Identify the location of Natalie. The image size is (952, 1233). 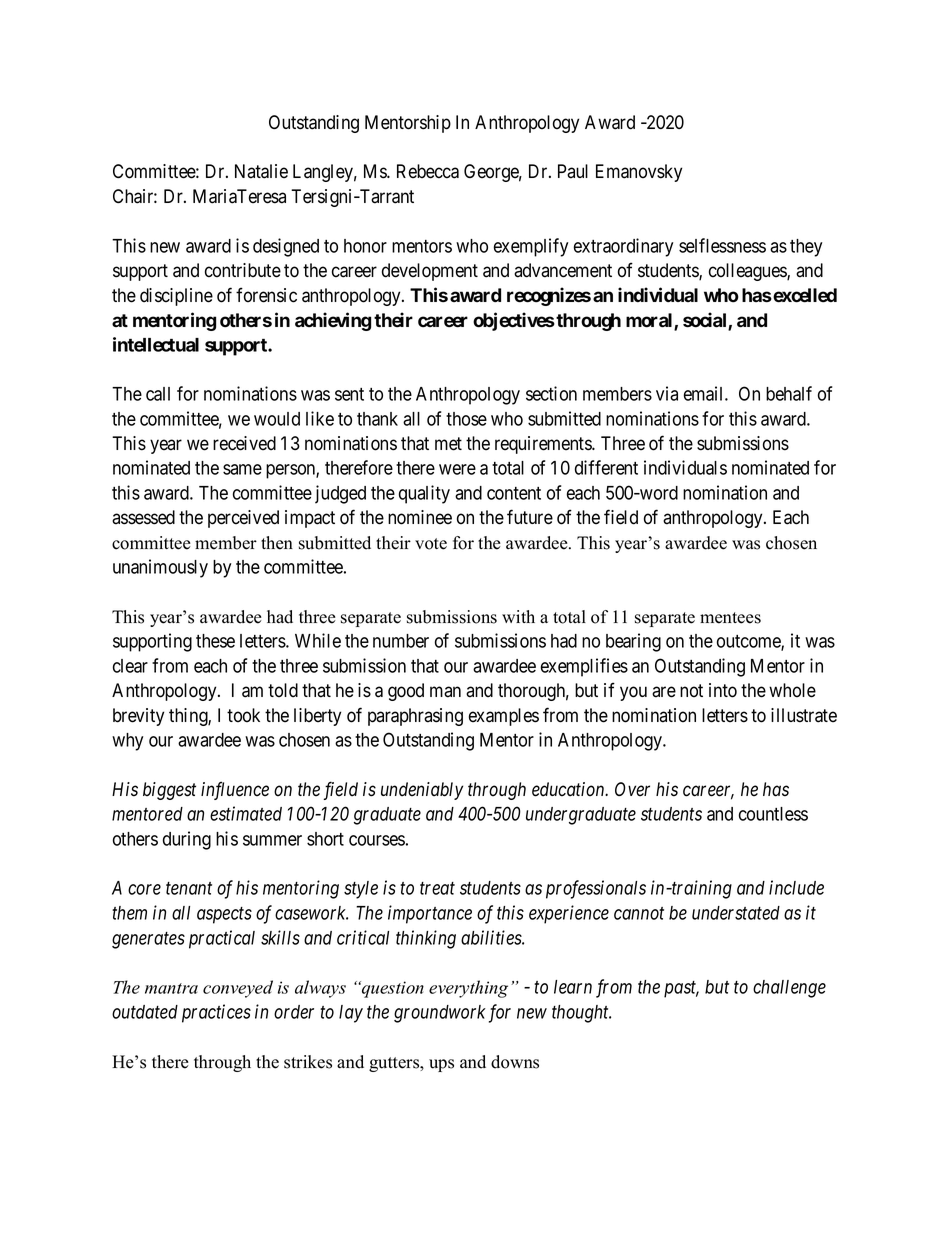
(261, 171).
